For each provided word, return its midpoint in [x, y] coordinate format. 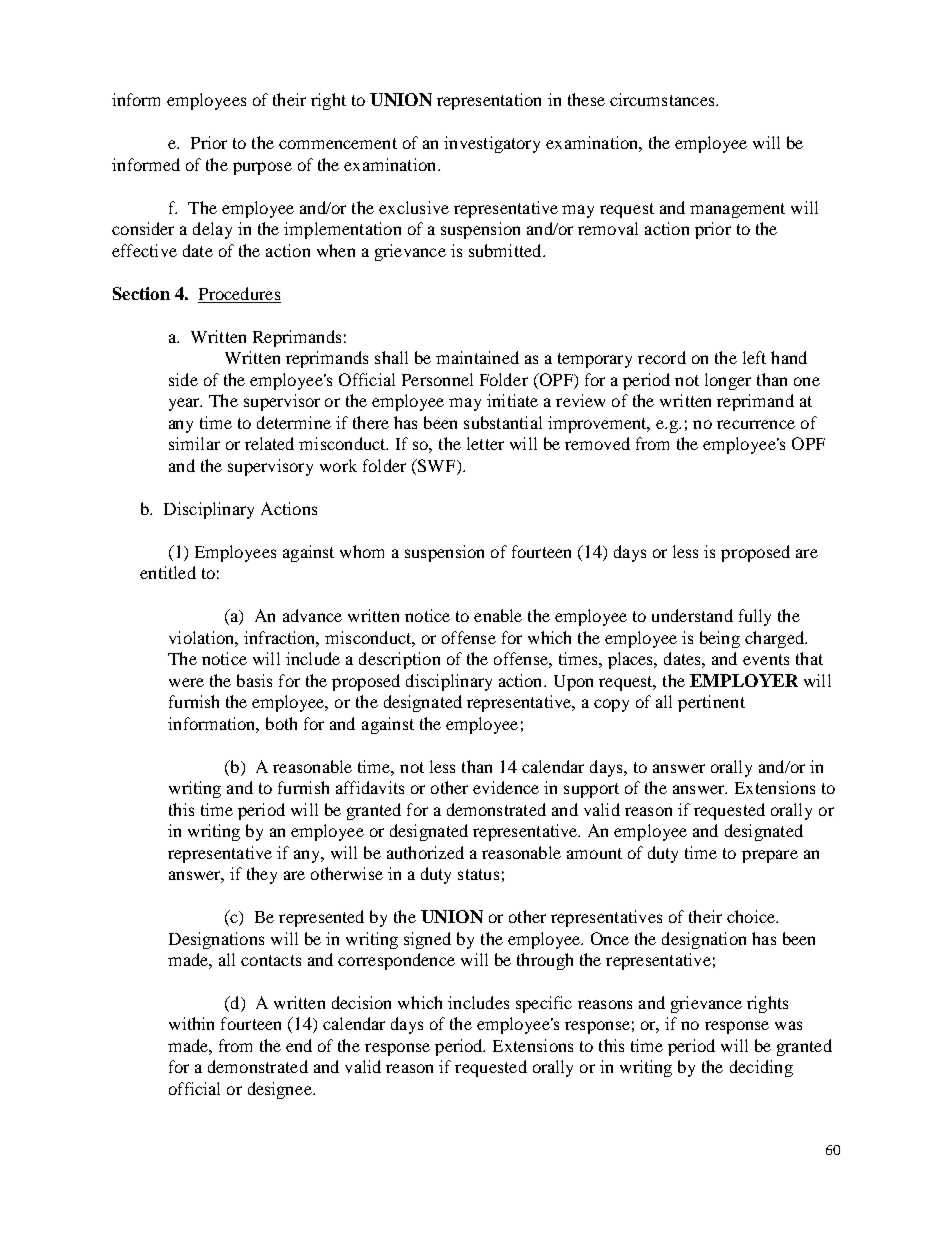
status [478, 874]
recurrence [756, 424]
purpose [262, 168]
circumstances [663, 99]
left [754, 357]
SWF [436, 467]
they [262, 875]
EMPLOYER [744, 680]
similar [194, 443]
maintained [477, 357]
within [191, 1023]
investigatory [492, 144]
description [399, 660]
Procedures [239, 295]
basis [254, 680]
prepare [770, 856]
